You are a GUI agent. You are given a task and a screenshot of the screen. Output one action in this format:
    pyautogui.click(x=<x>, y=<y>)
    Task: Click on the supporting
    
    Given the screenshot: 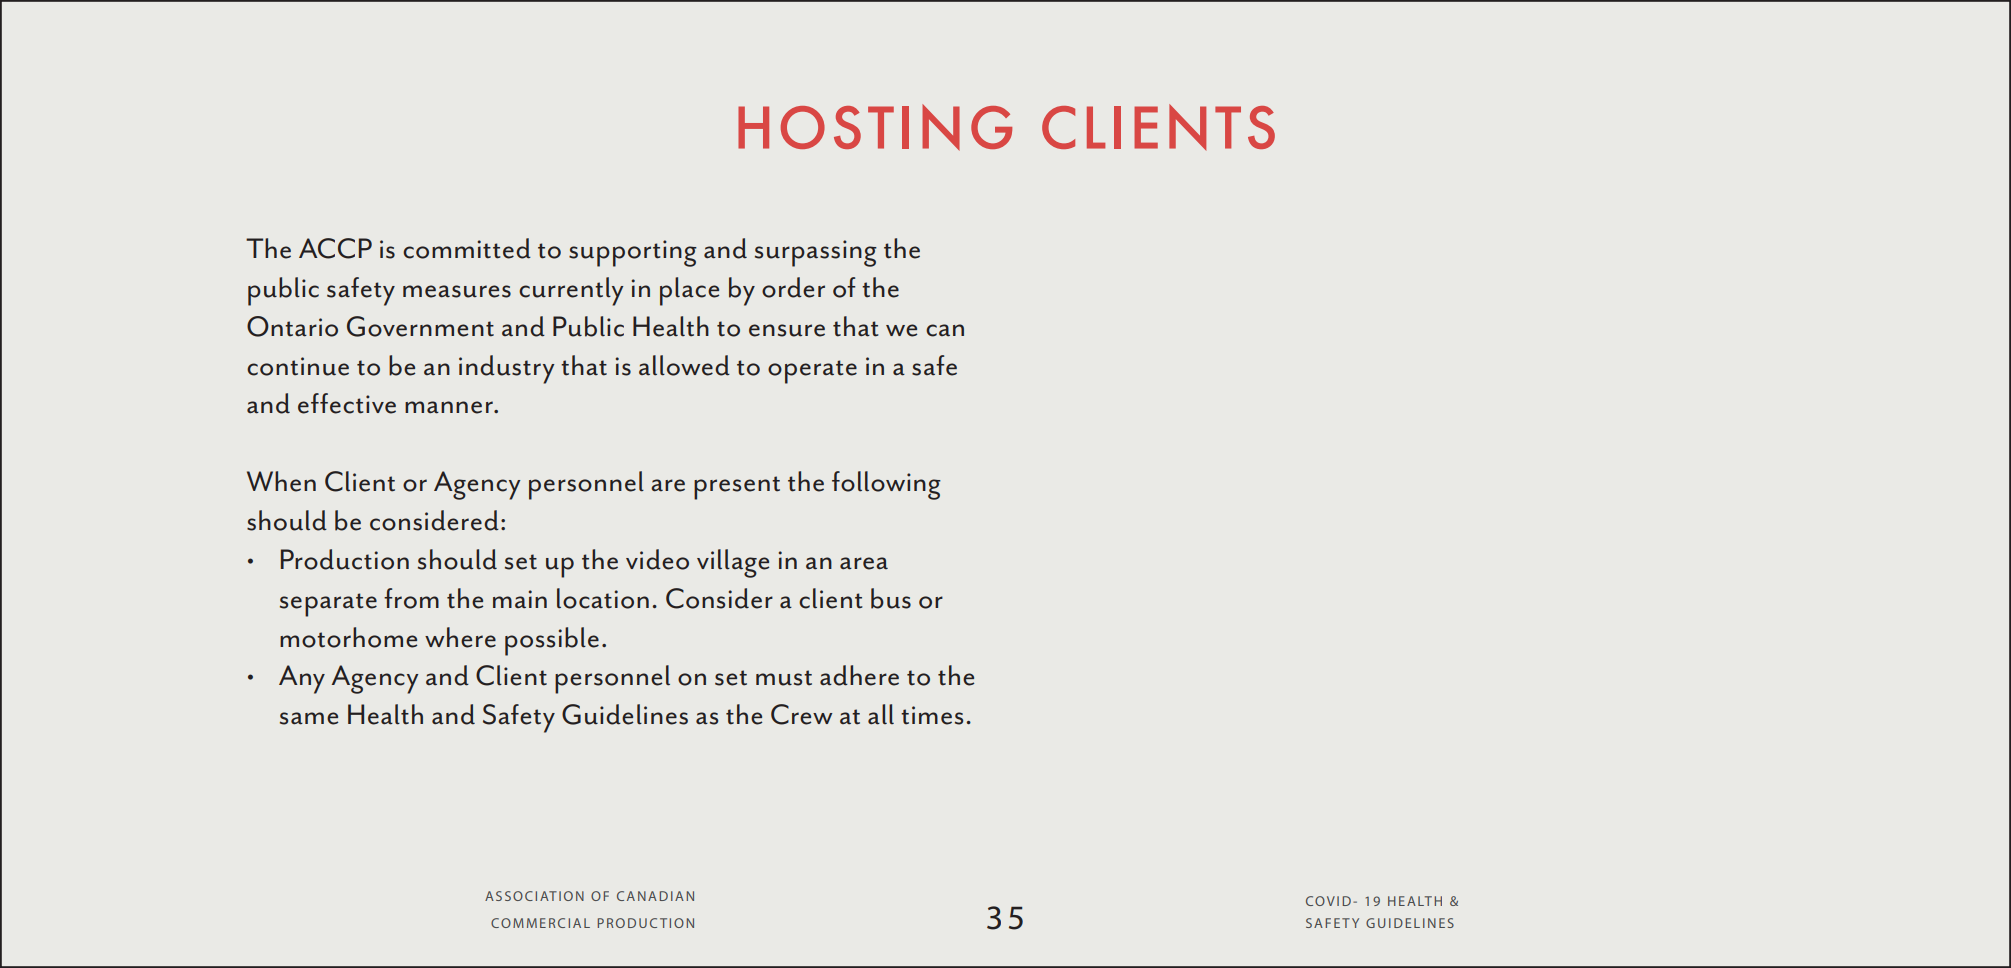 What is the action you would take?
    pyautogui.click(x=633, y=253)
